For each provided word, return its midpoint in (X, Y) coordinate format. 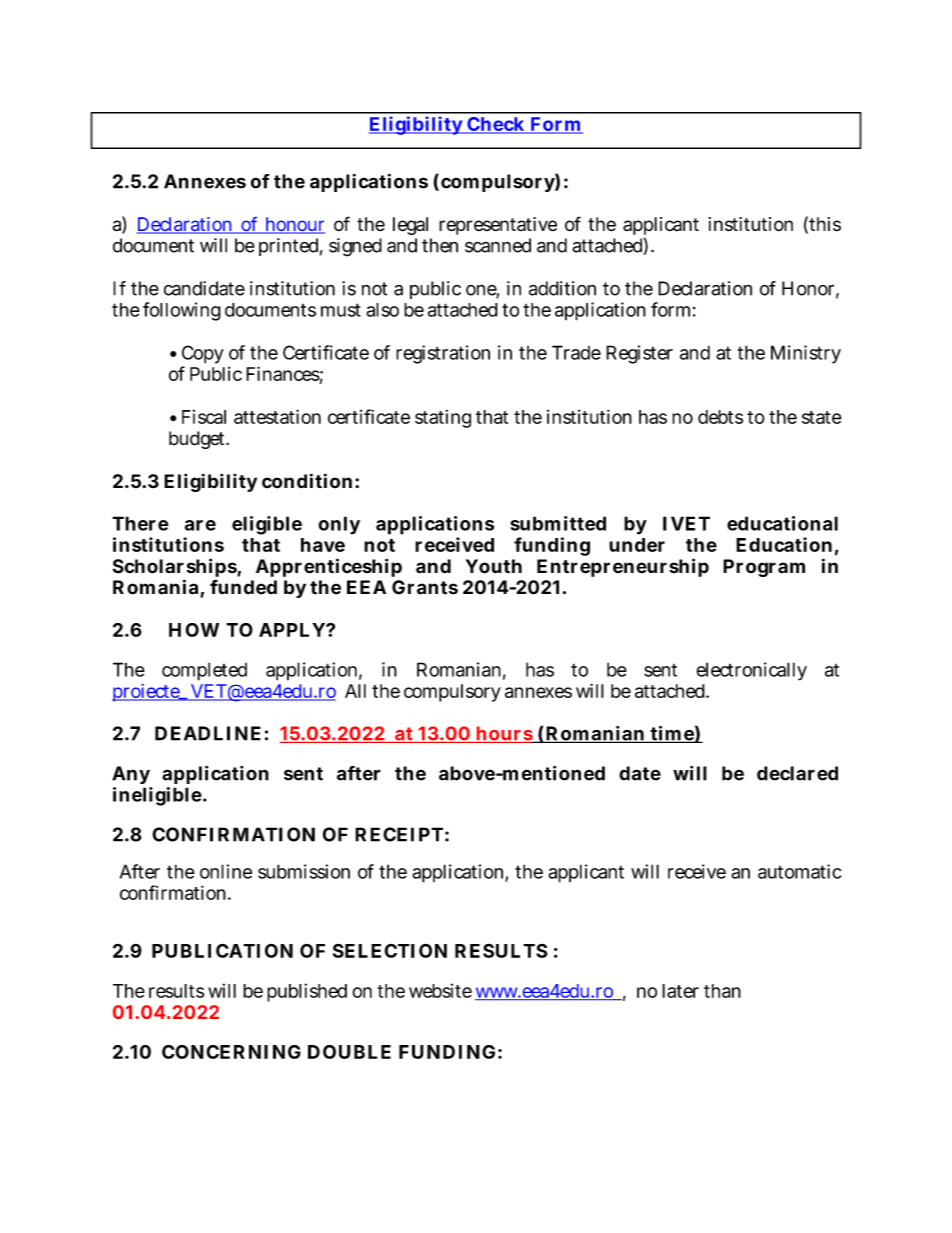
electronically (751, 671)
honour (294, 225)
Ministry (806, 354)
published (307, 992)
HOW (194, 630)
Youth (494, 566)
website (440, 990)
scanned (498, 245)
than (722, 991)
